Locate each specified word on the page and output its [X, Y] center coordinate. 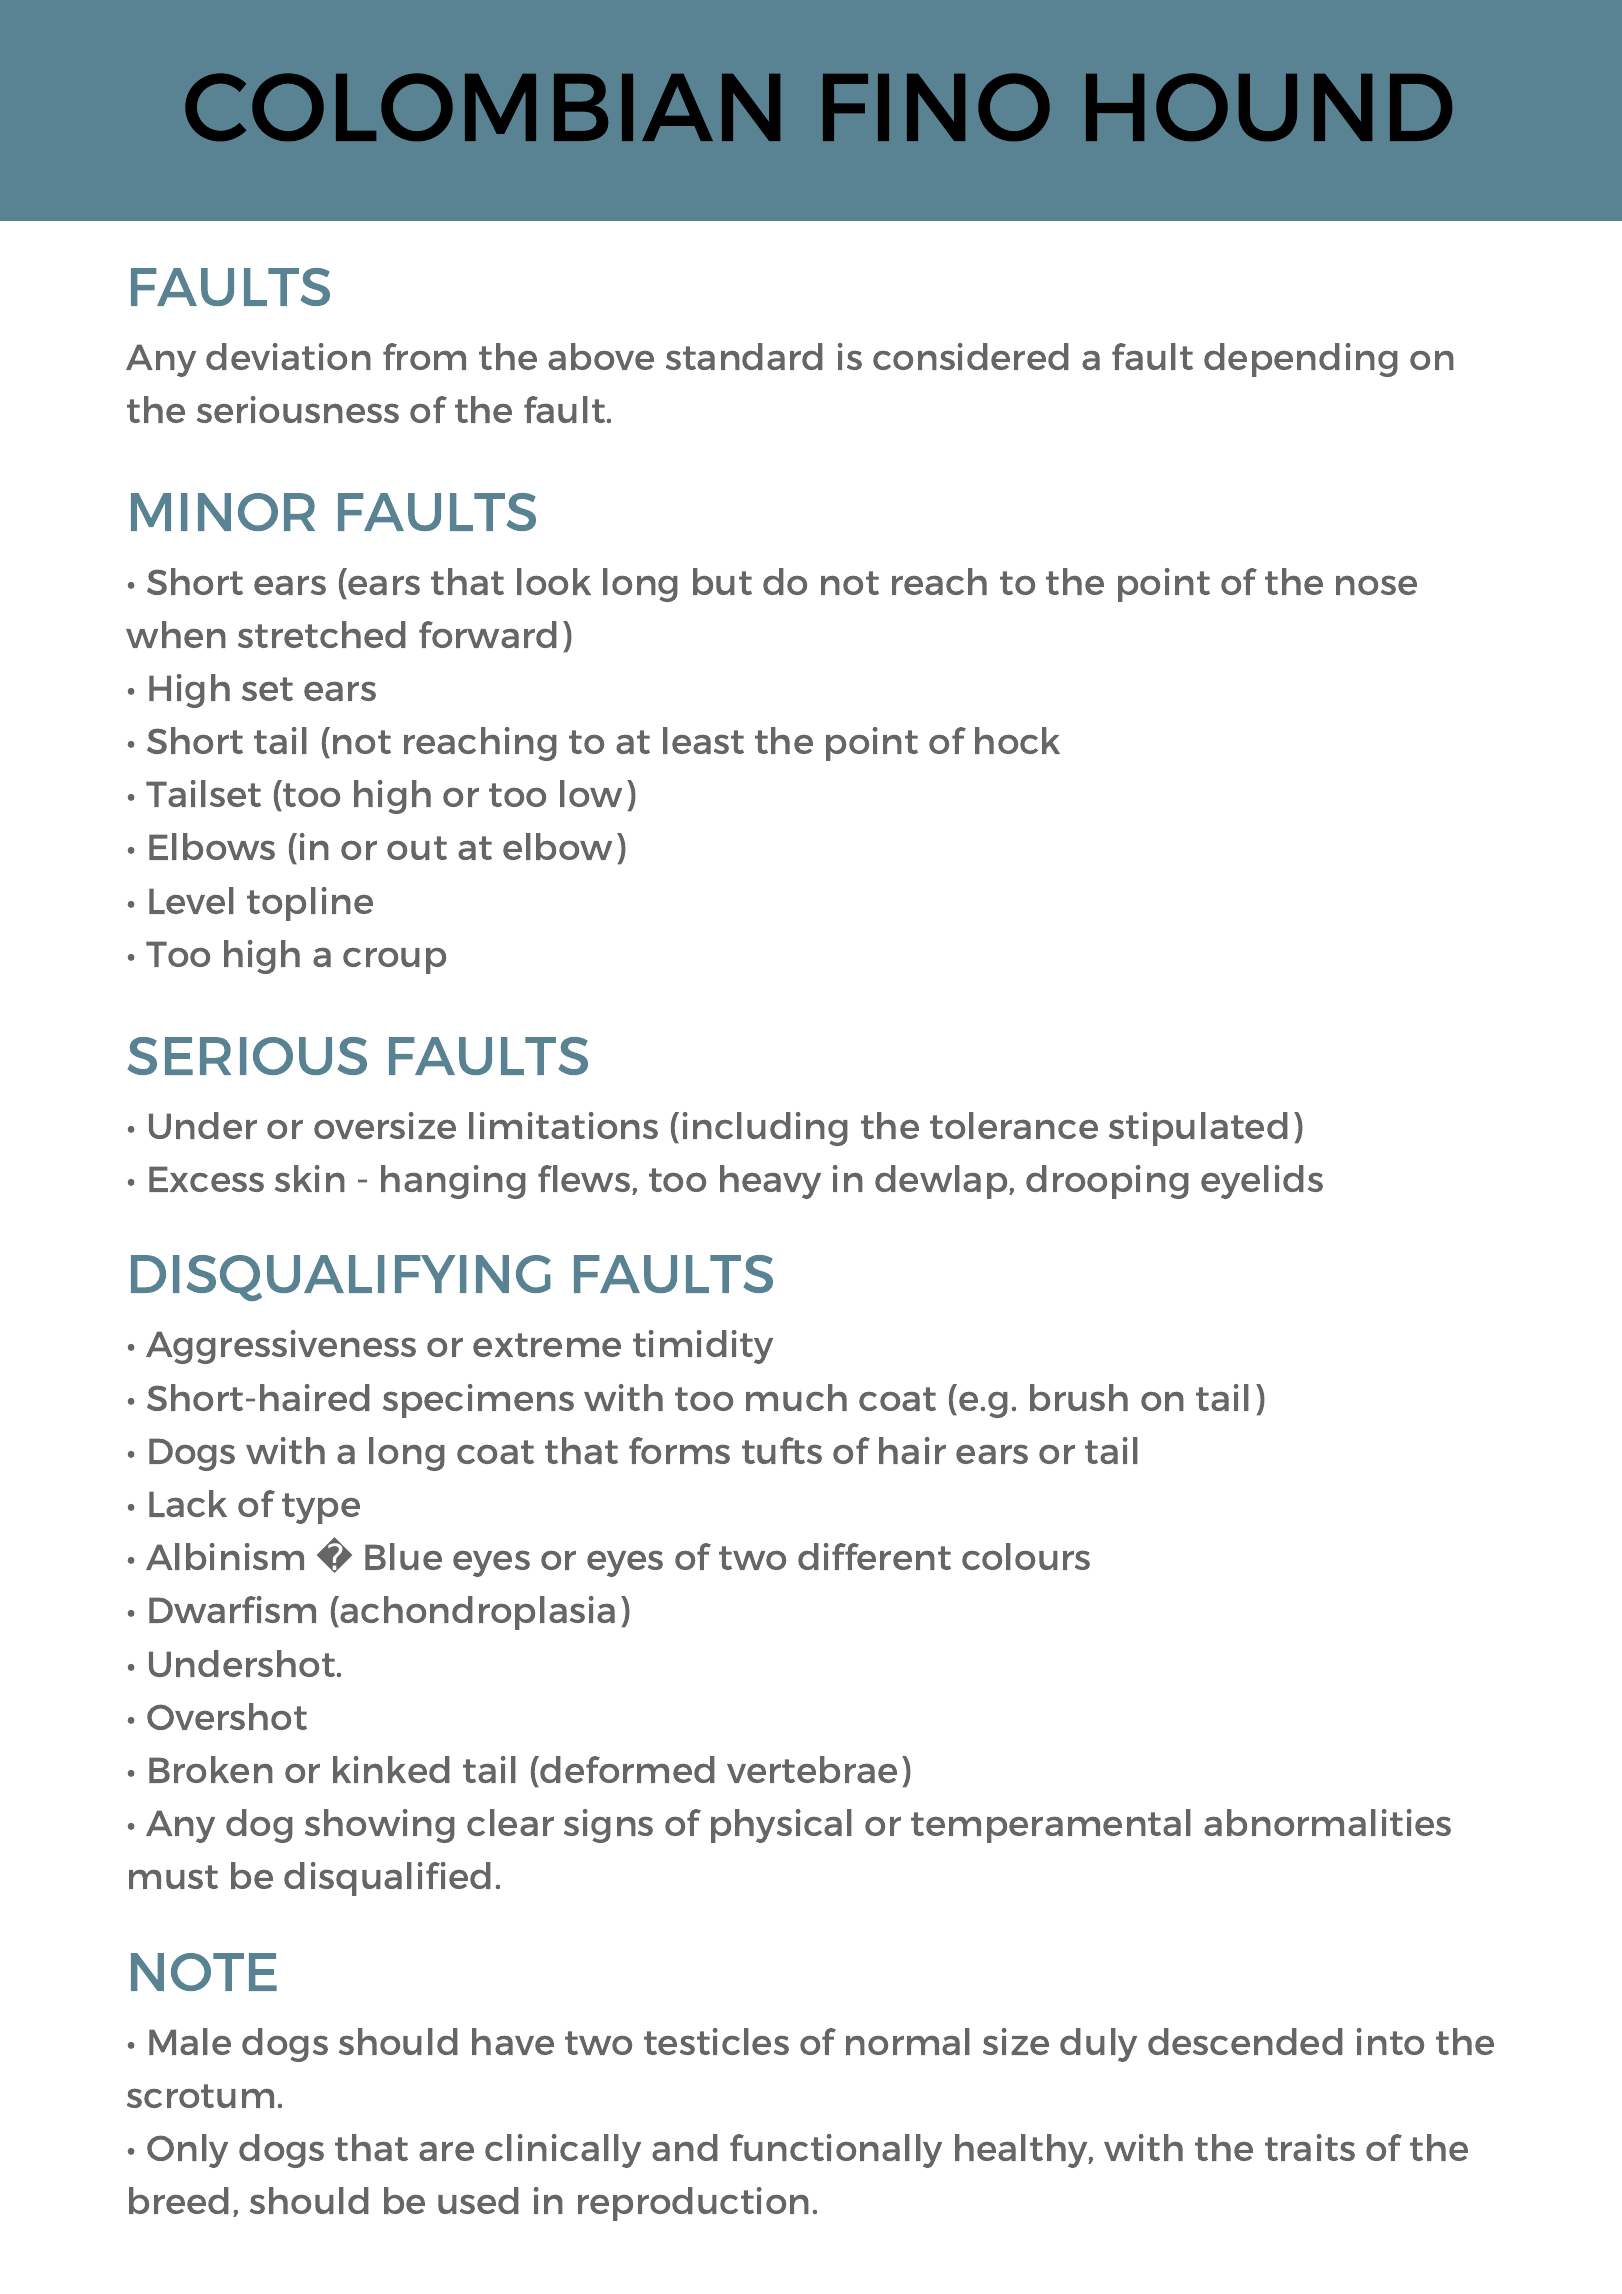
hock [1017, 740]
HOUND [1269, 107]
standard [744, 356]
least [703, 740]
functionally [836, 2151]
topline [310, 904]
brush [1079, 1397]
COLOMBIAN [482, 107]
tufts [782, 1450]
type [321, 1508]
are [446, 2151]
